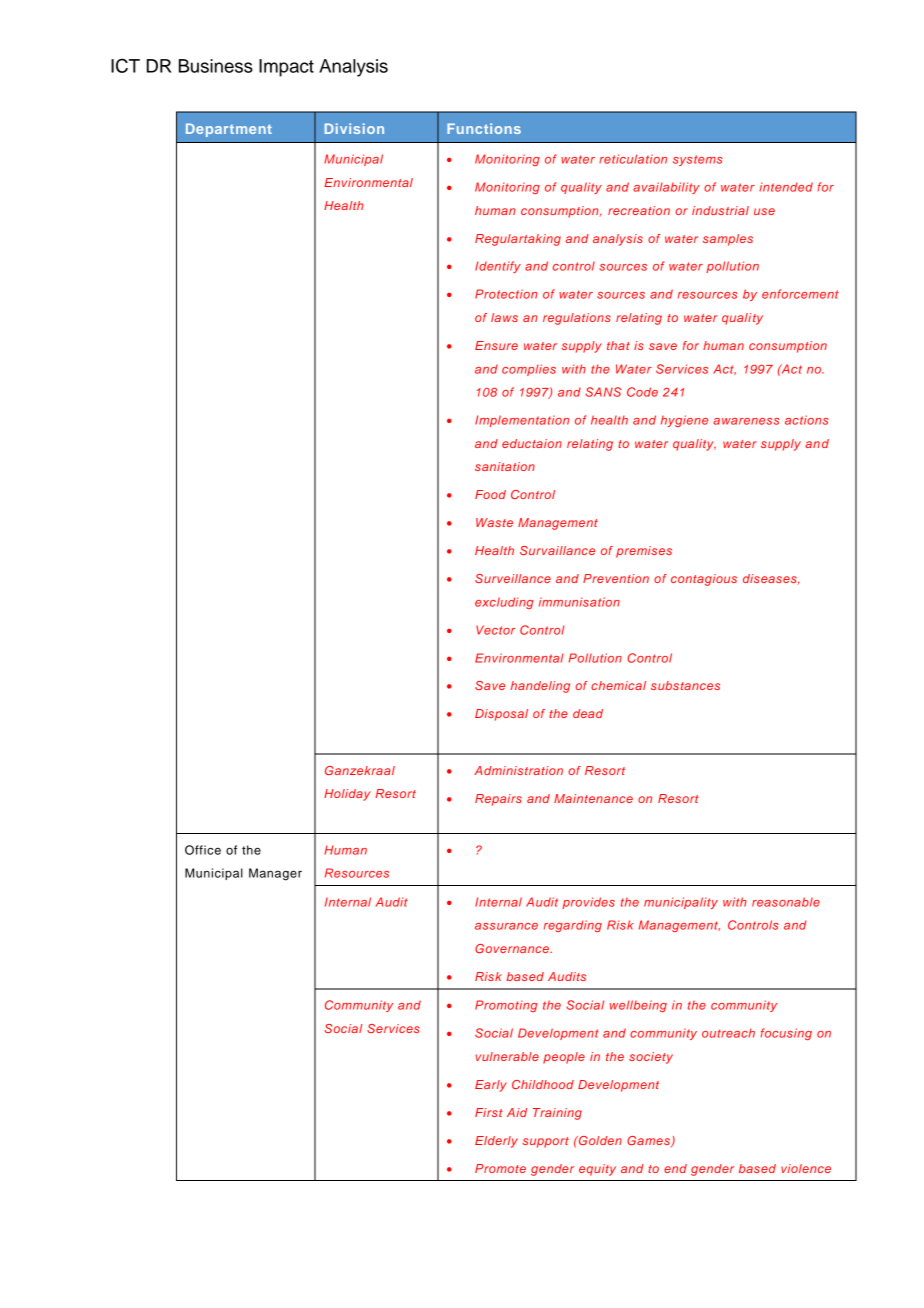  I want to click on Elderly, so click(496, 1142).
